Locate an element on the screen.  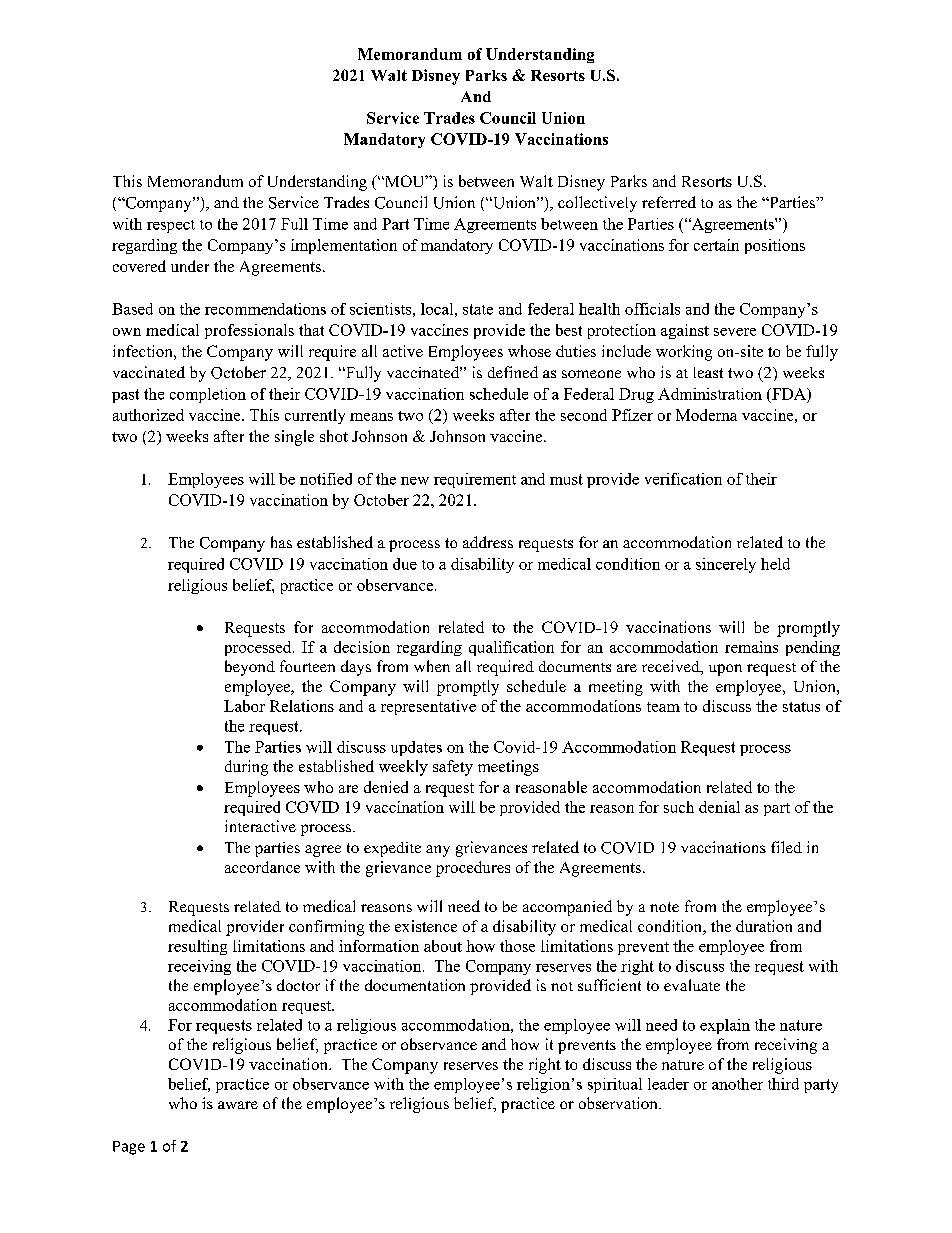
state is located at coordinates (478, 309).
